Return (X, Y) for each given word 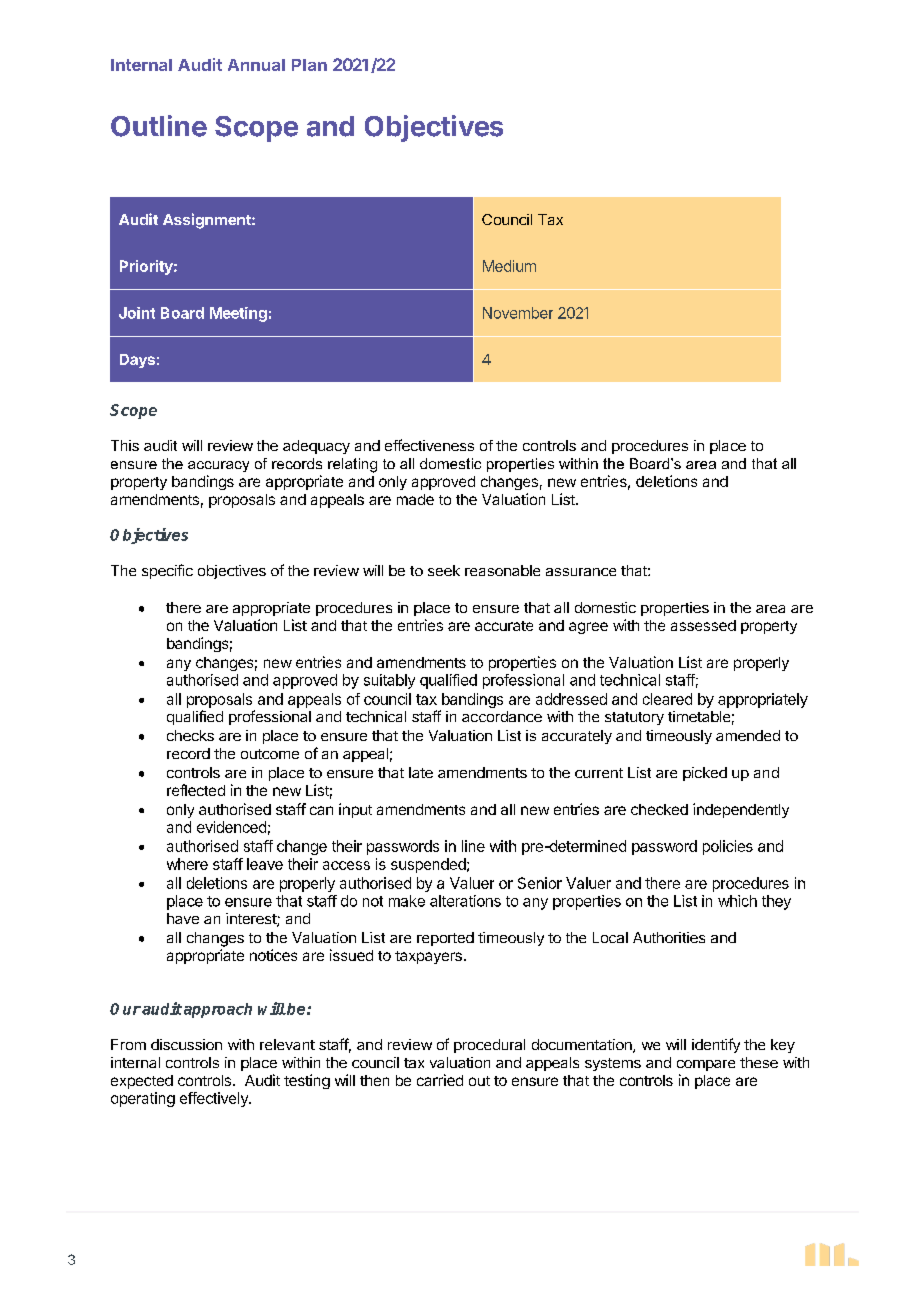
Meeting (238, 314)
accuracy (218, 466)
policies (728, 847)
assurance (581, 572)
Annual (256, 65)
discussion (186, 1044)
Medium (509, 266)
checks (190, 735)
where (187, 864)
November (518, 313)
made (415, 499)
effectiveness (429, 445)
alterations (465, 901)
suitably (389, 681)
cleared (667, 699)
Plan (309, 65)
